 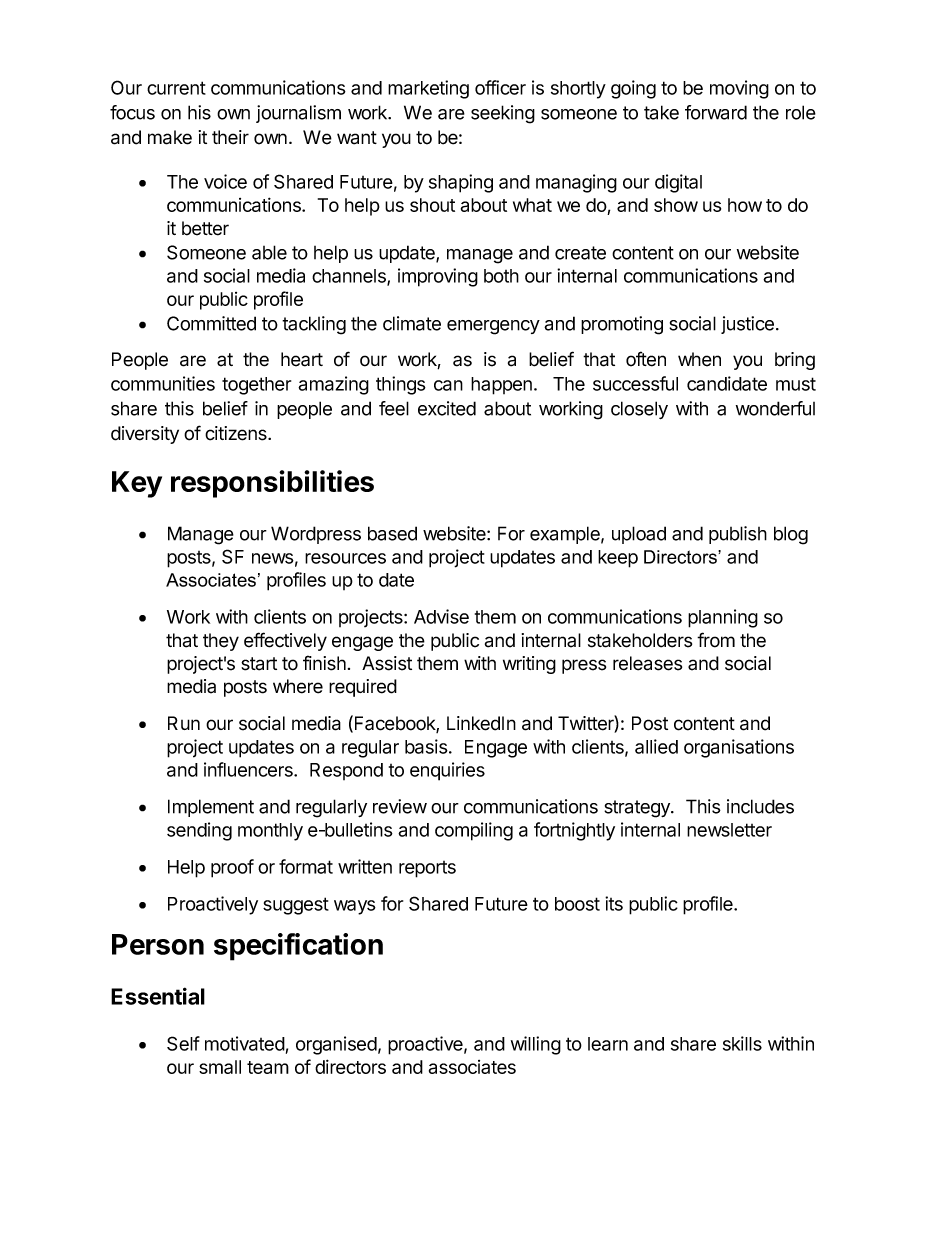 What do you see at coordinates (536, 1045) in the screenshot?
I see `willing` at bounding box center [536, 1045].
